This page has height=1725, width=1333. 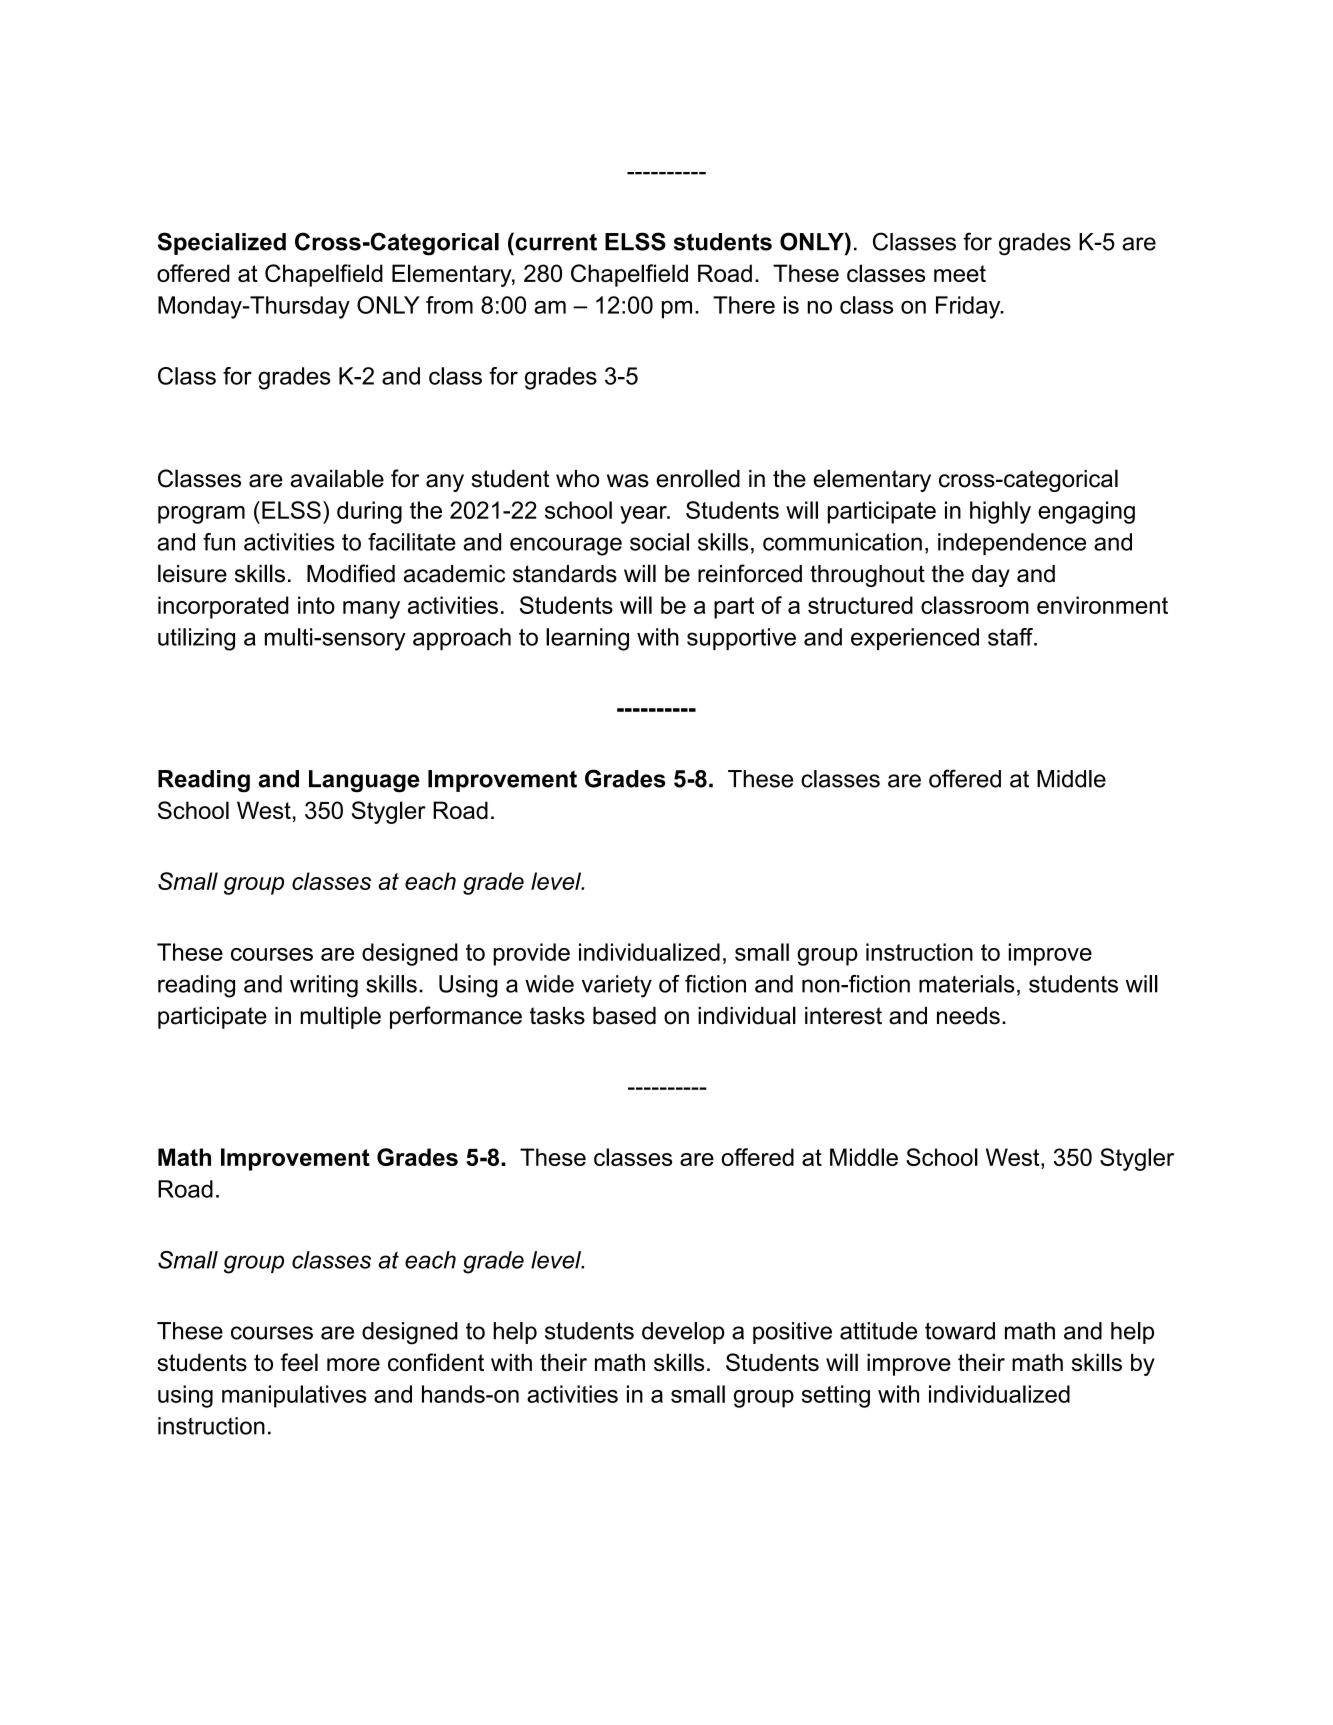 I want to click on provide, so click(x=531, y=954).
